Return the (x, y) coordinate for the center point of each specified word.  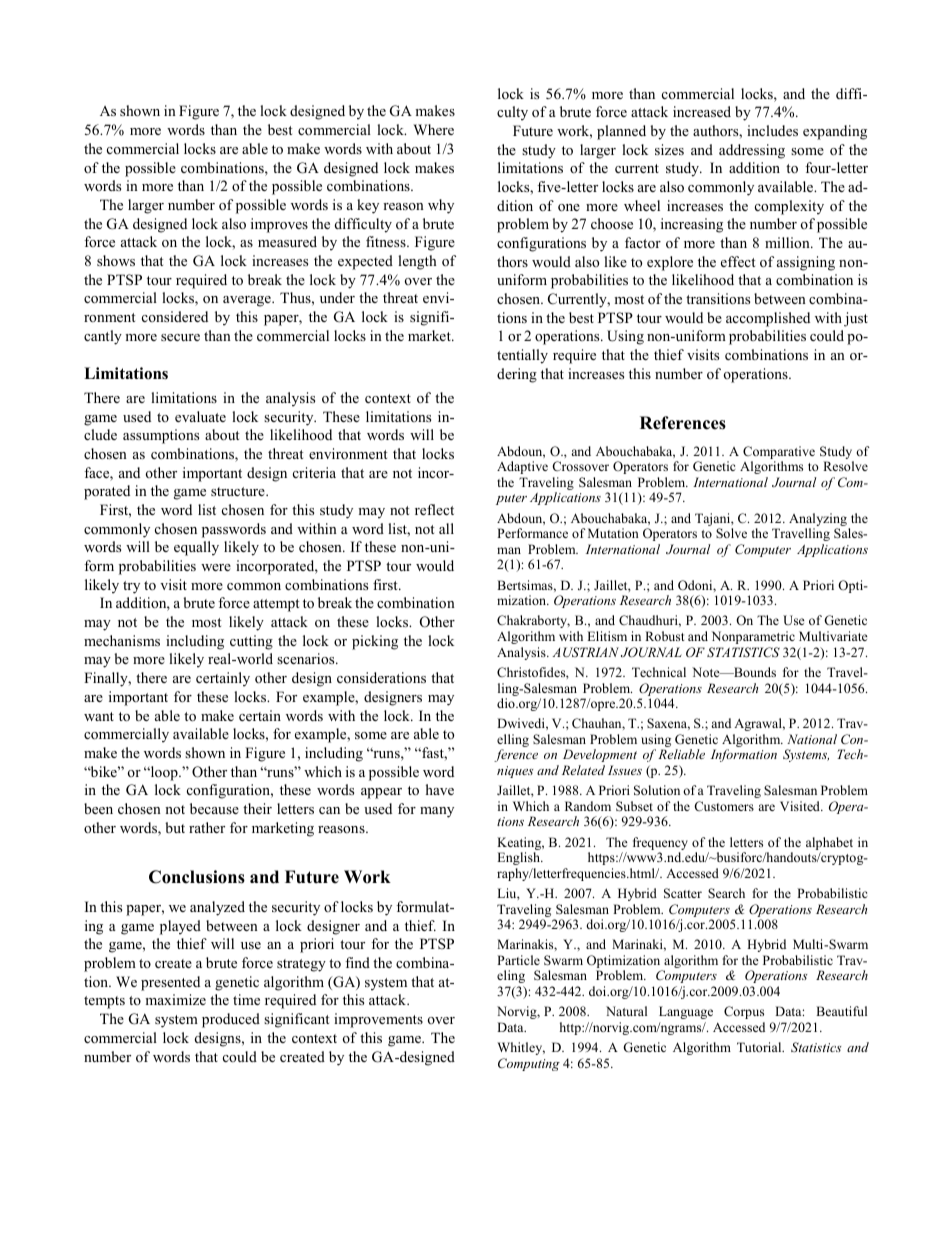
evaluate (200, 416)
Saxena (668, 724)
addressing (752, 151)
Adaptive (522, 467)
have (440, 789)
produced (231, 1020)
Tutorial (760, 1047)
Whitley (521, 1048)
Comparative (779, 454)
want (99, 716)
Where (433, 129)
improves (279, 225)
